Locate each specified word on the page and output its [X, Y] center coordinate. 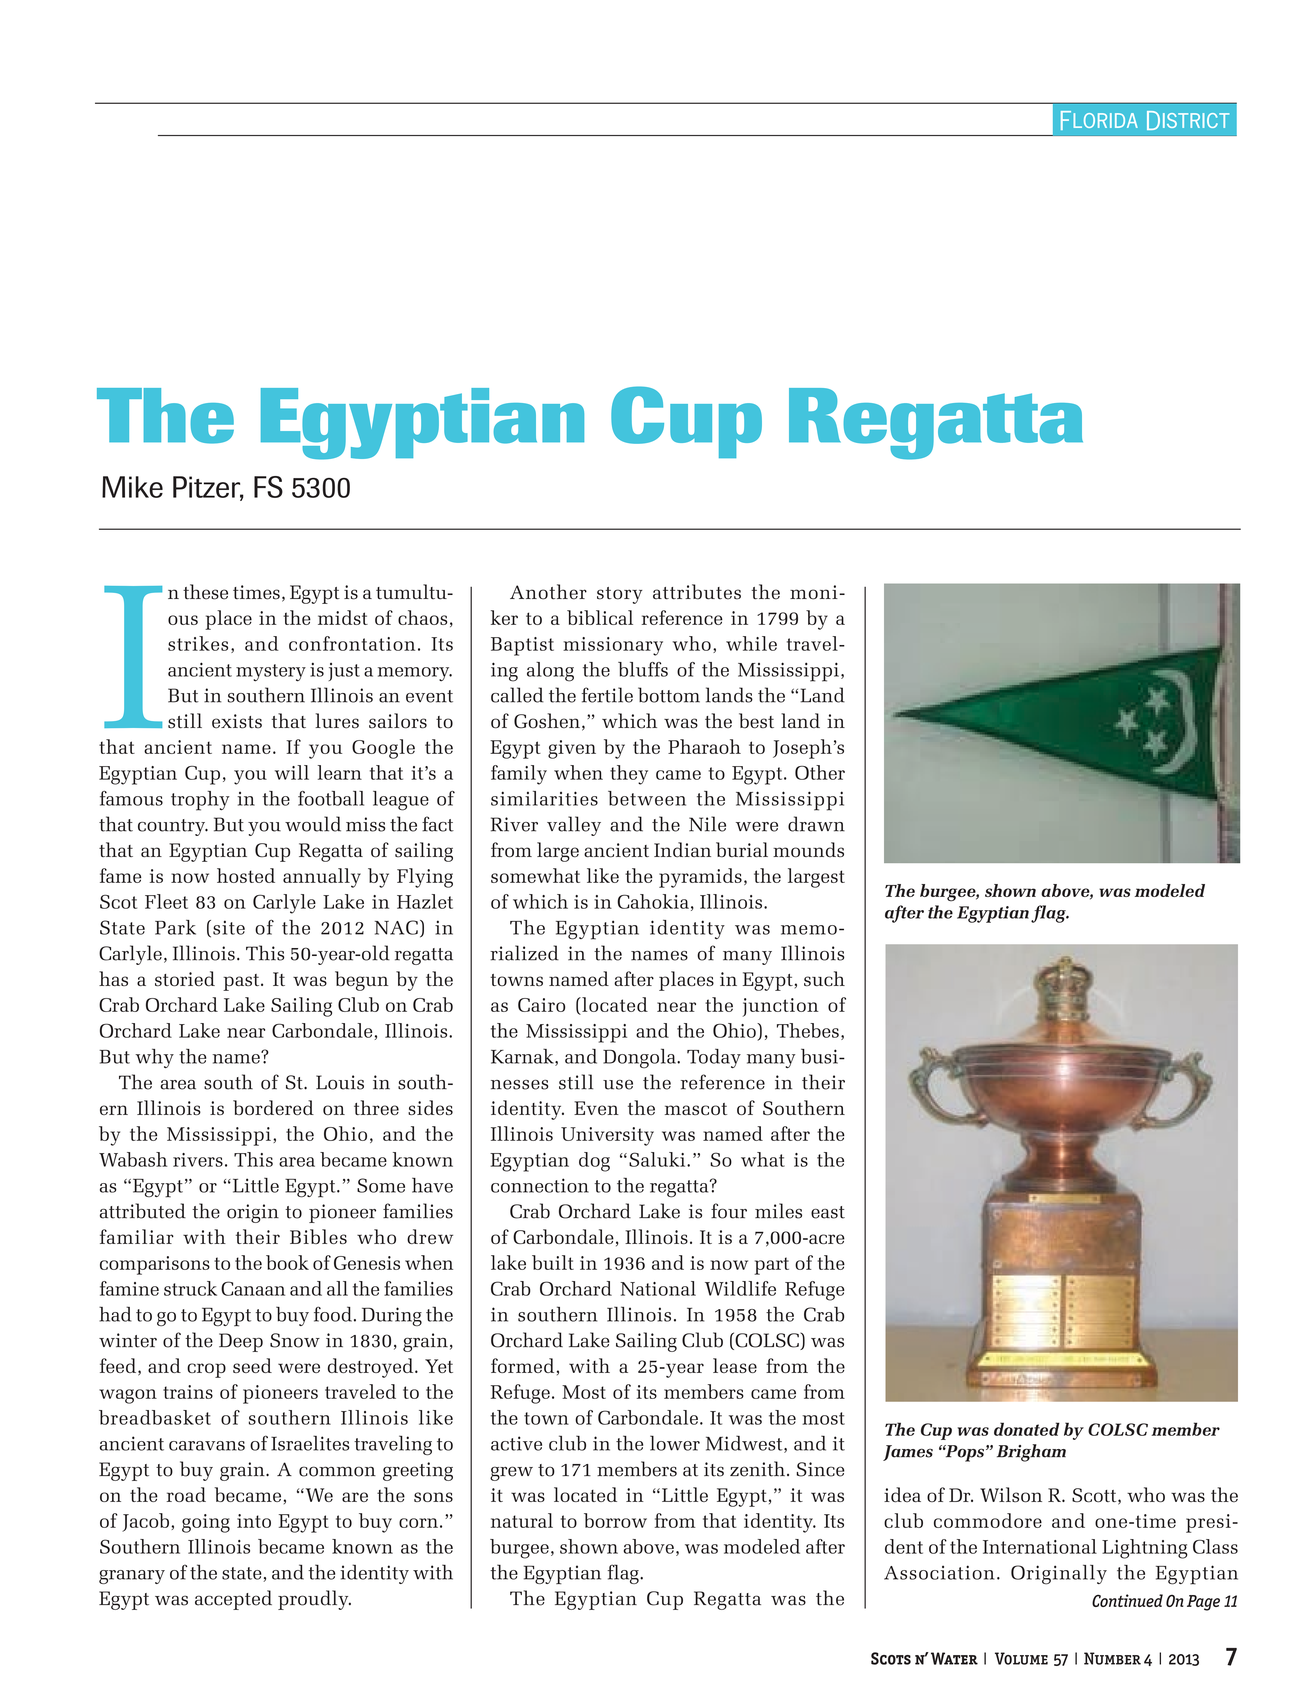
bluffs [643, 669]
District [1188, 120]
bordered [273, 1107]
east [828, 1212]
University [607, 1136]
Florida [1099, 120]
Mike [132, 487]
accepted [233, 1600]
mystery [271, 673]
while [751, 643]
